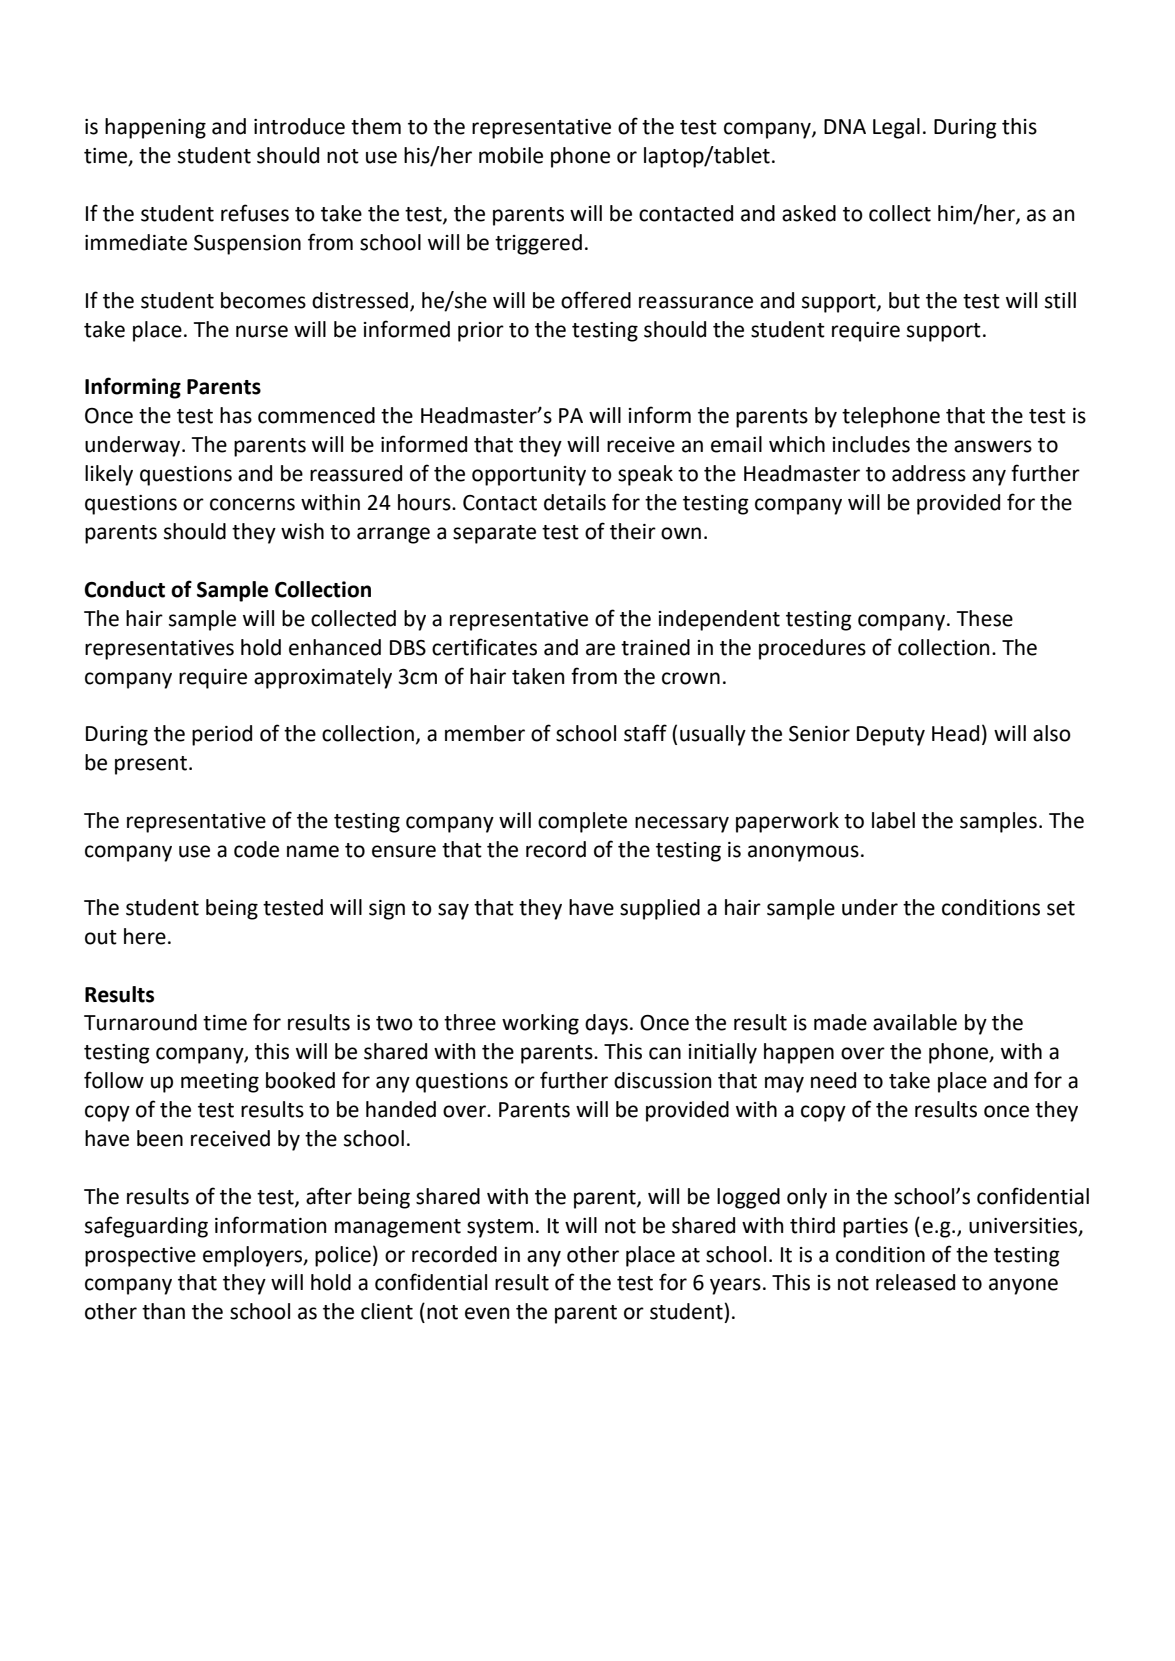 This document has height=1661, width=1175. What do you see at coordinates (163, 1311) in the document?
I see `than` at bounding box center [163, 1311].
